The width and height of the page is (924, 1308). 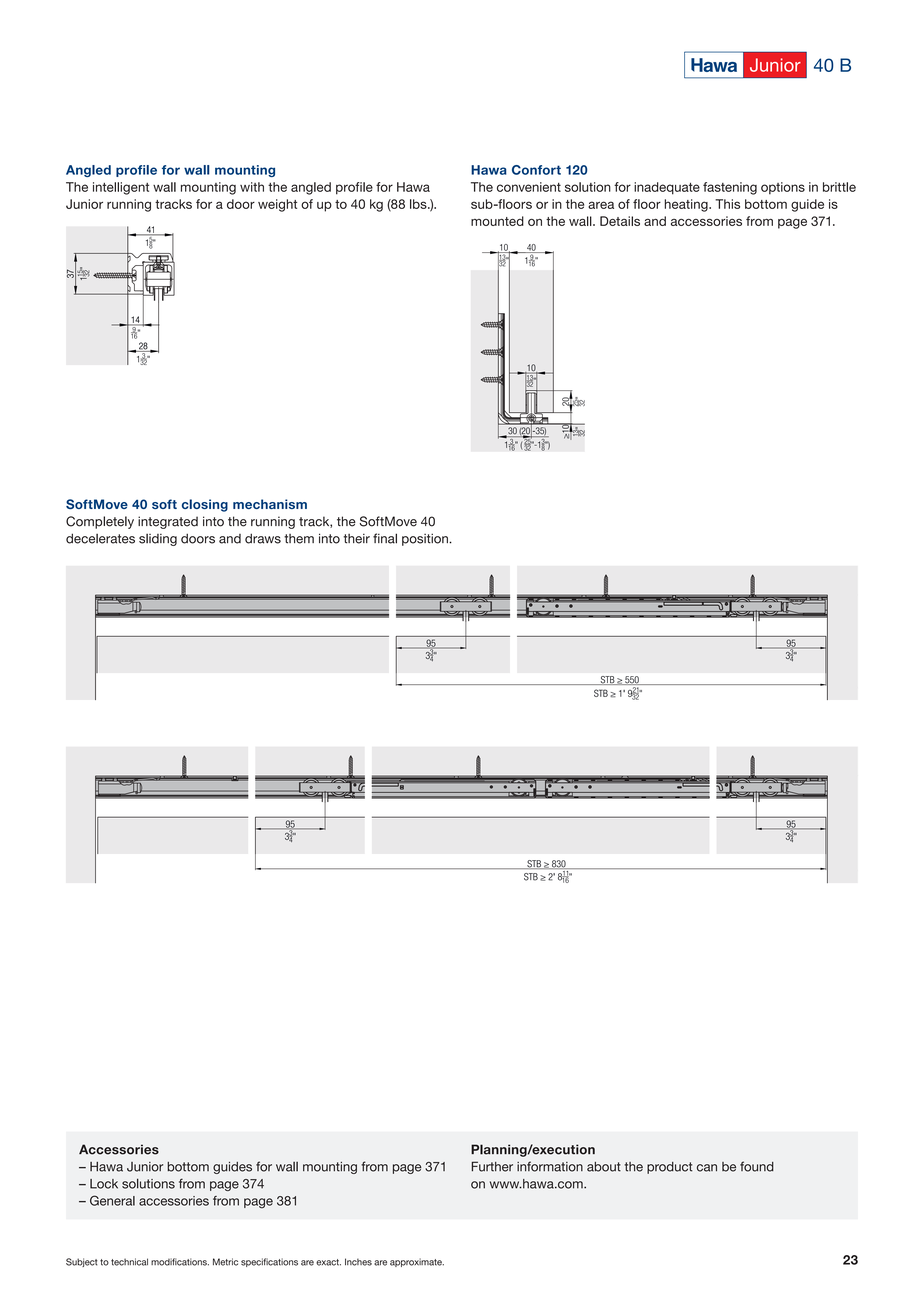 I want to click on final, so click(x=385, y=538).
